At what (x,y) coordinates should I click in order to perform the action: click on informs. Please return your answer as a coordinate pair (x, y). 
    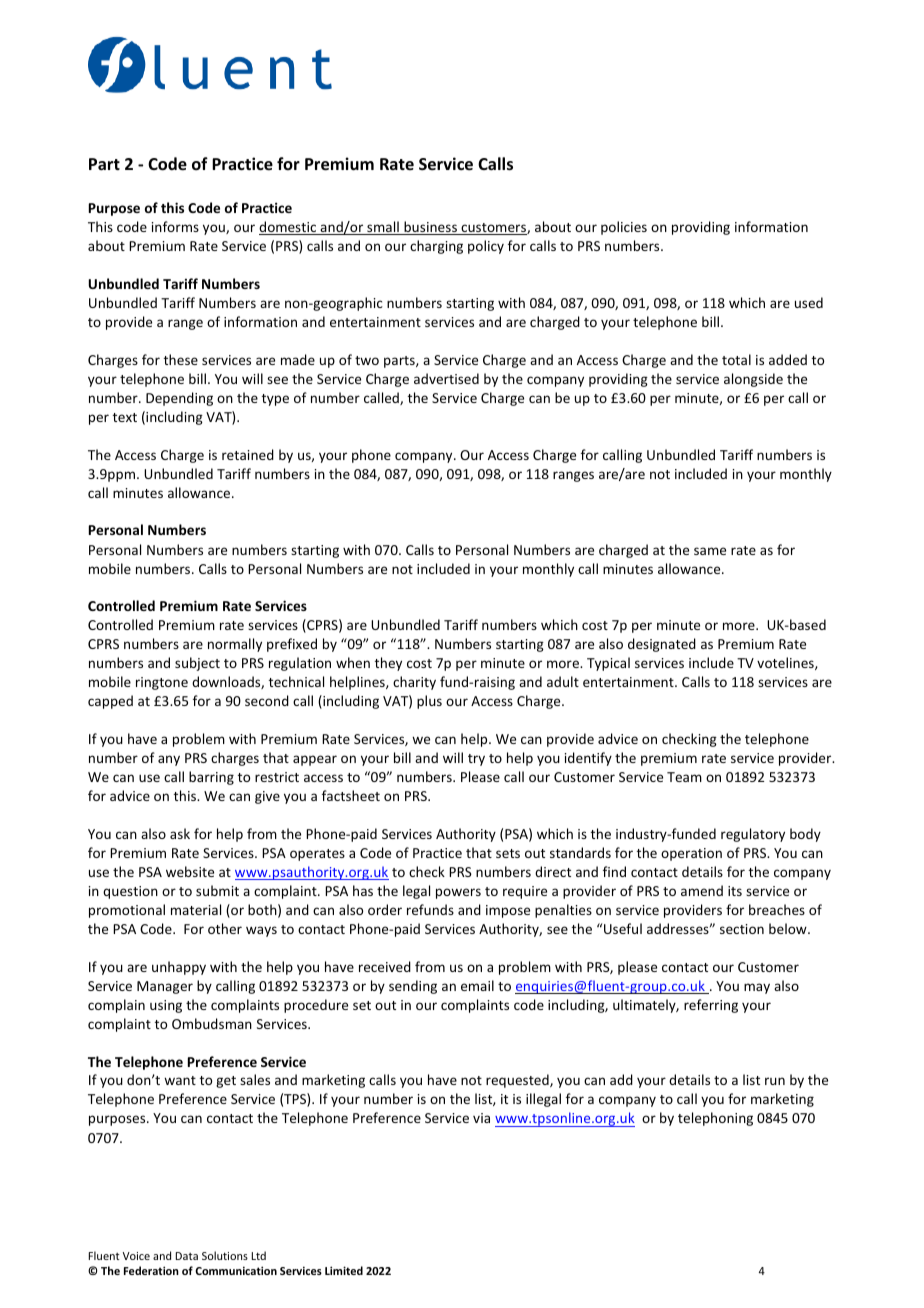
    Looking at the image, I should click on (175, 226).
